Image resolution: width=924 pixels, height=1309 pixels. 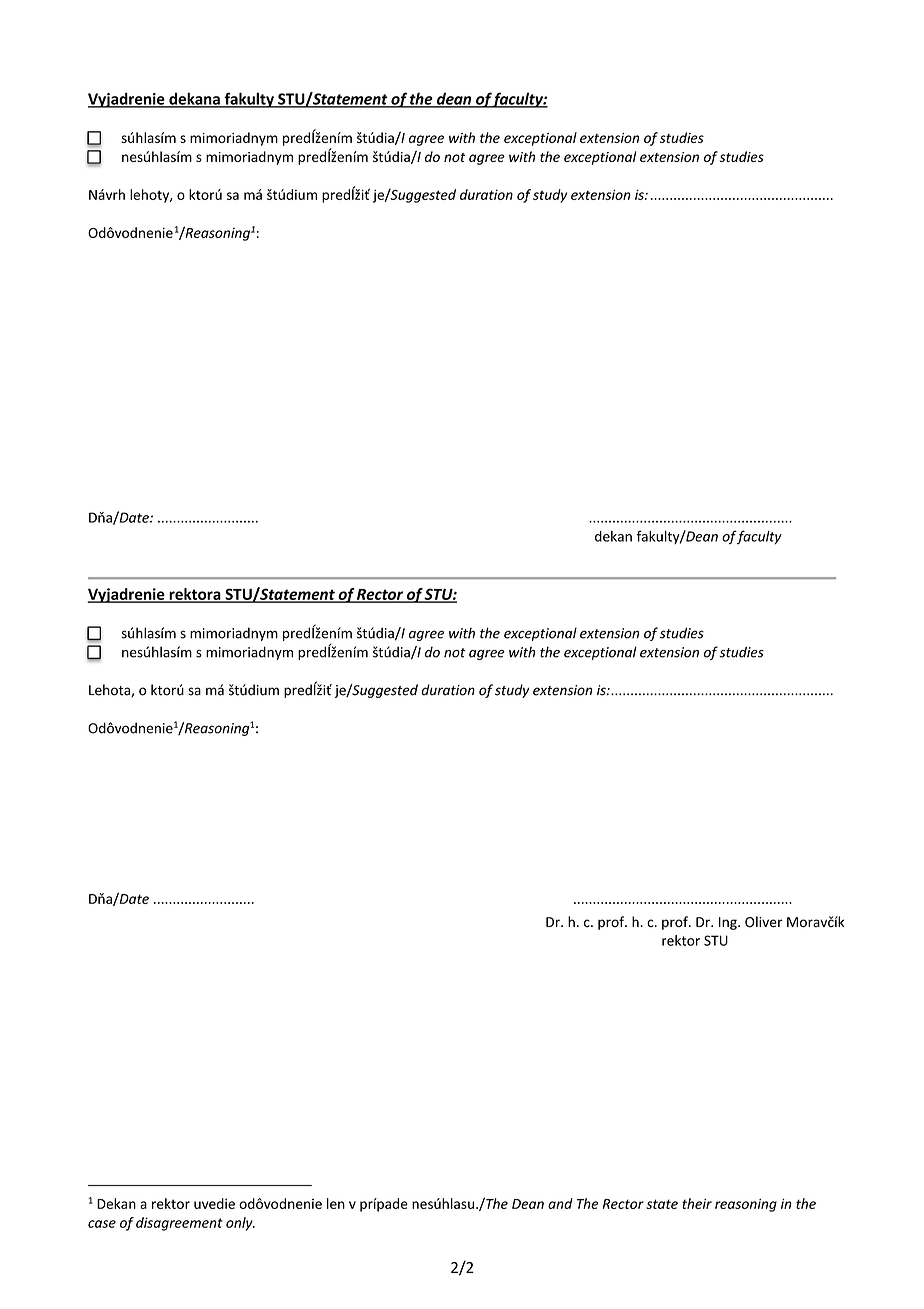 I want to click on case, so click(x=102, y=1224).
